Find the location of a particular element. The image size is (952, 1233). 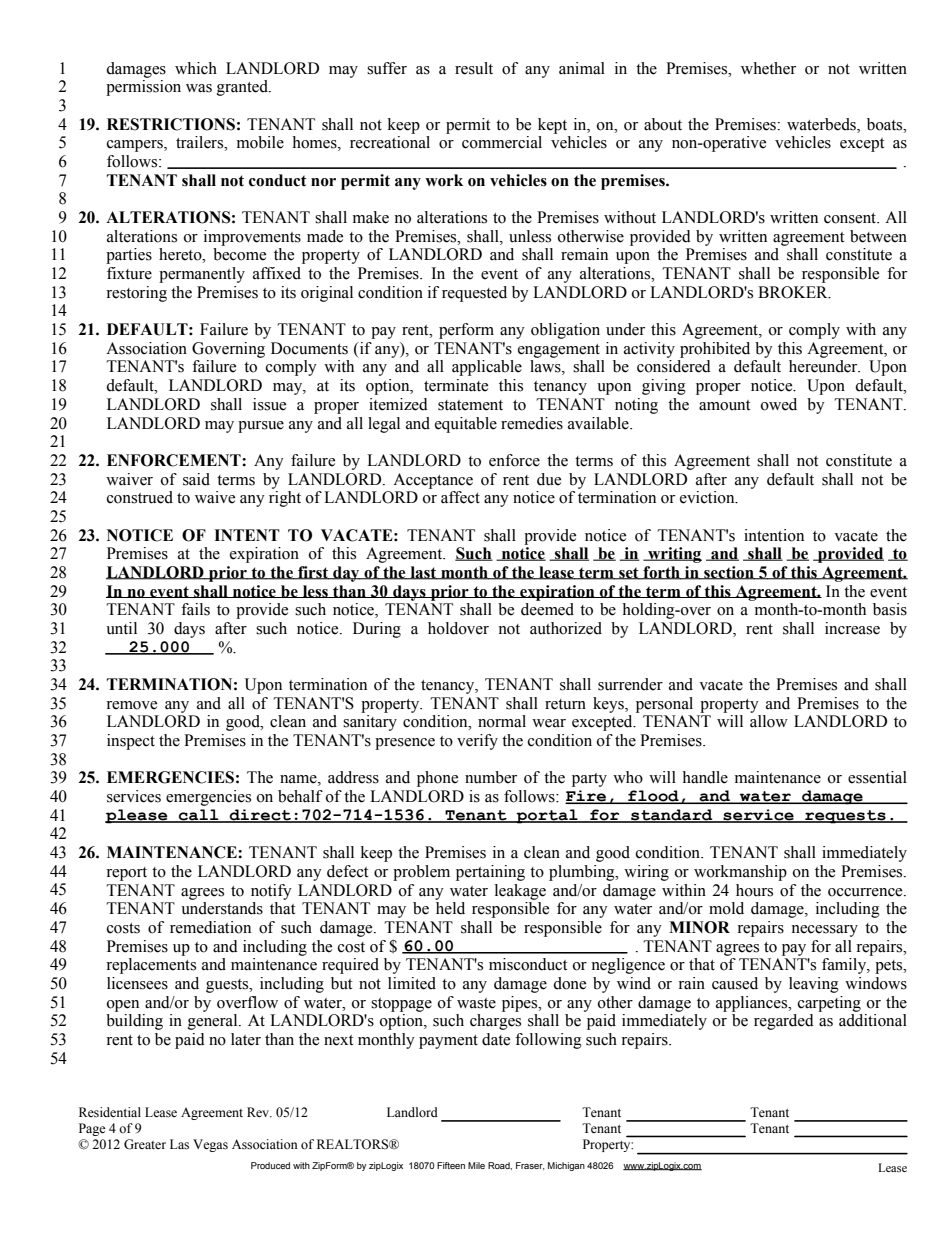

result is located at coordinates (474, 68).
